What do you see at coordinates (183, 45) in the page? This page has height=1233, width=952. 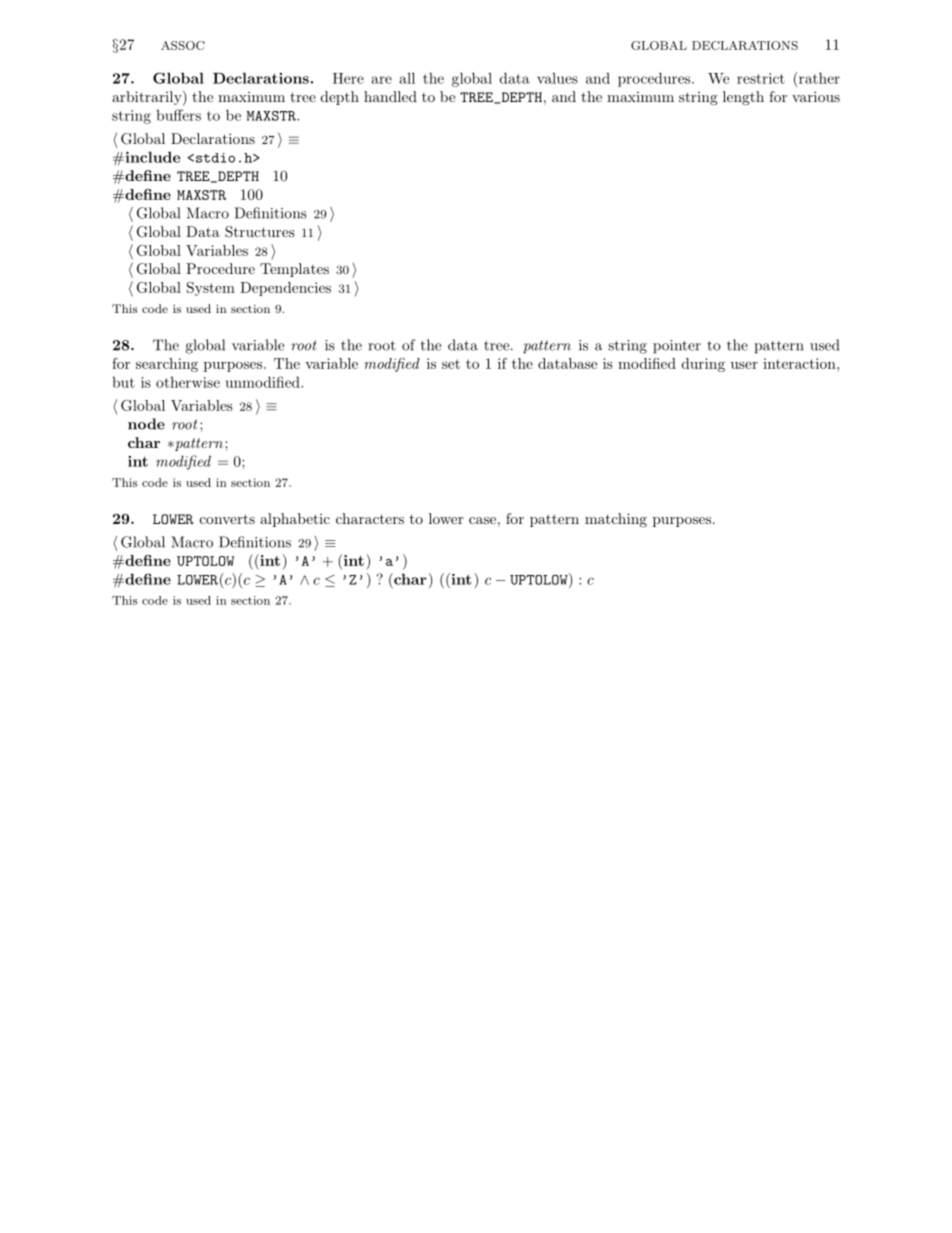 I see `ASSOC` at bounding box center [183, 45].
